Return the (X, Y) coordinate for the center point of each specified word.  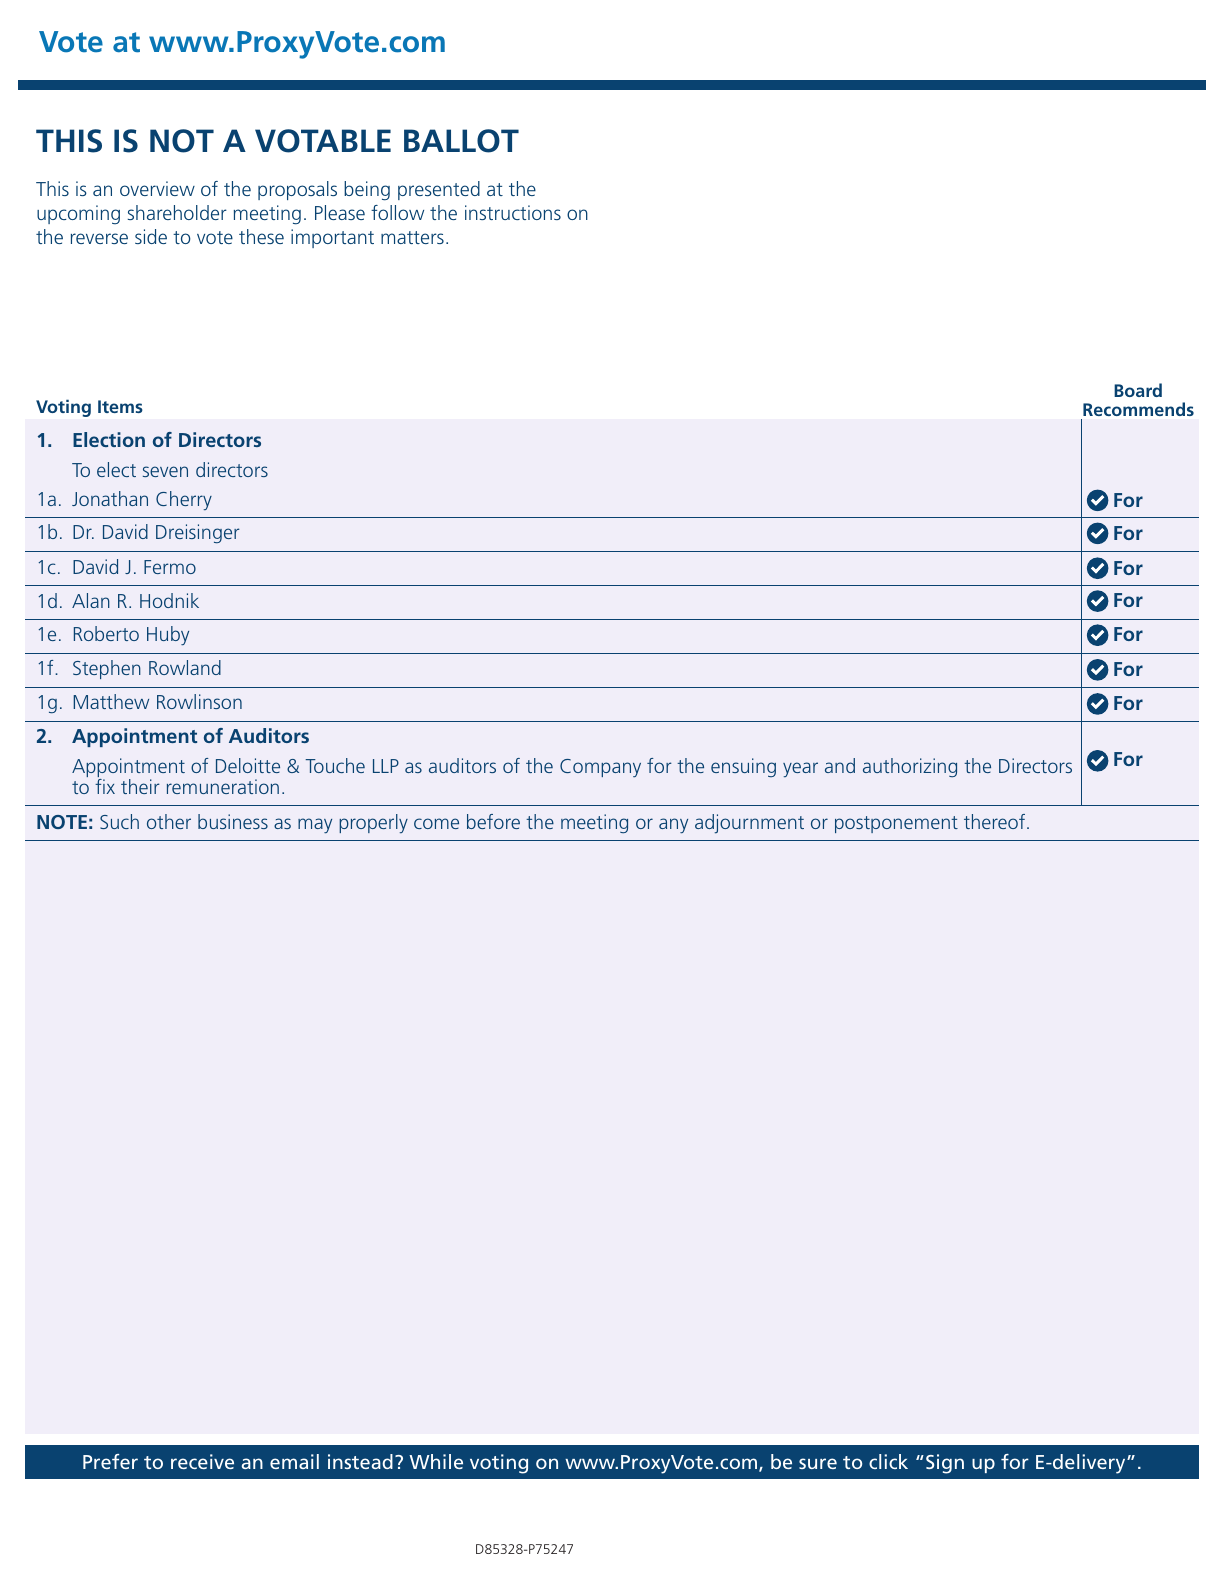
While (436, 1461)
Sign (945, 1464)
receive (202, 1461)
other (169, 821)
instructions (513, 212)
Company (600, 768)
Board (1138, 390)
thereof (996, 821)
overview (157, 188)
